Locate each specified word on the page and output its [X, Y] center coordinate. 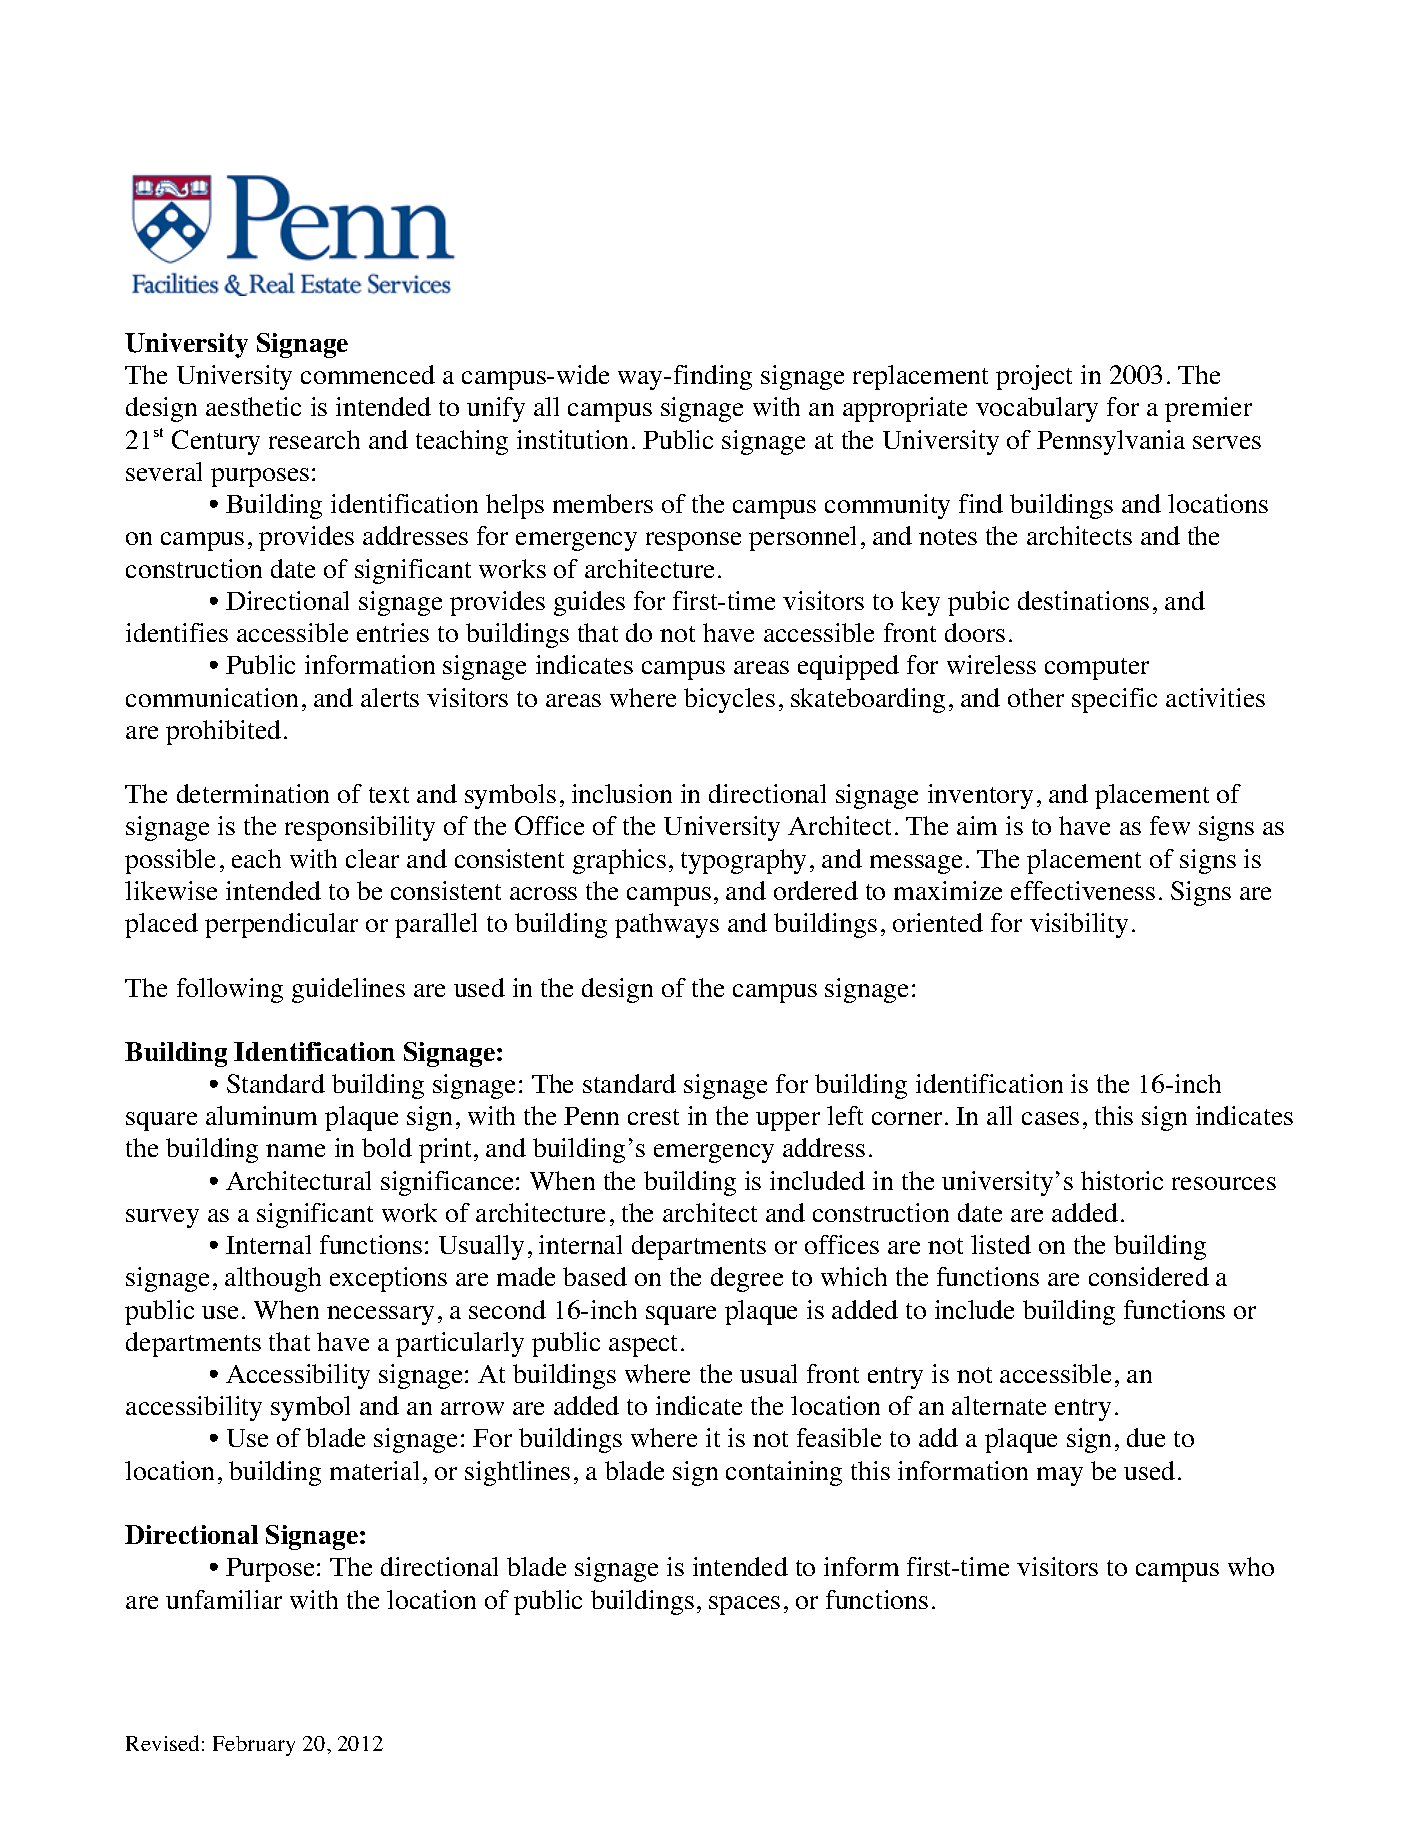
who [1251, 1566]
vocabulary [1037, 409]
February [254, 1746]
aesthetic [253, 406]
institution [572, 439]
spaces [744, 1605]
